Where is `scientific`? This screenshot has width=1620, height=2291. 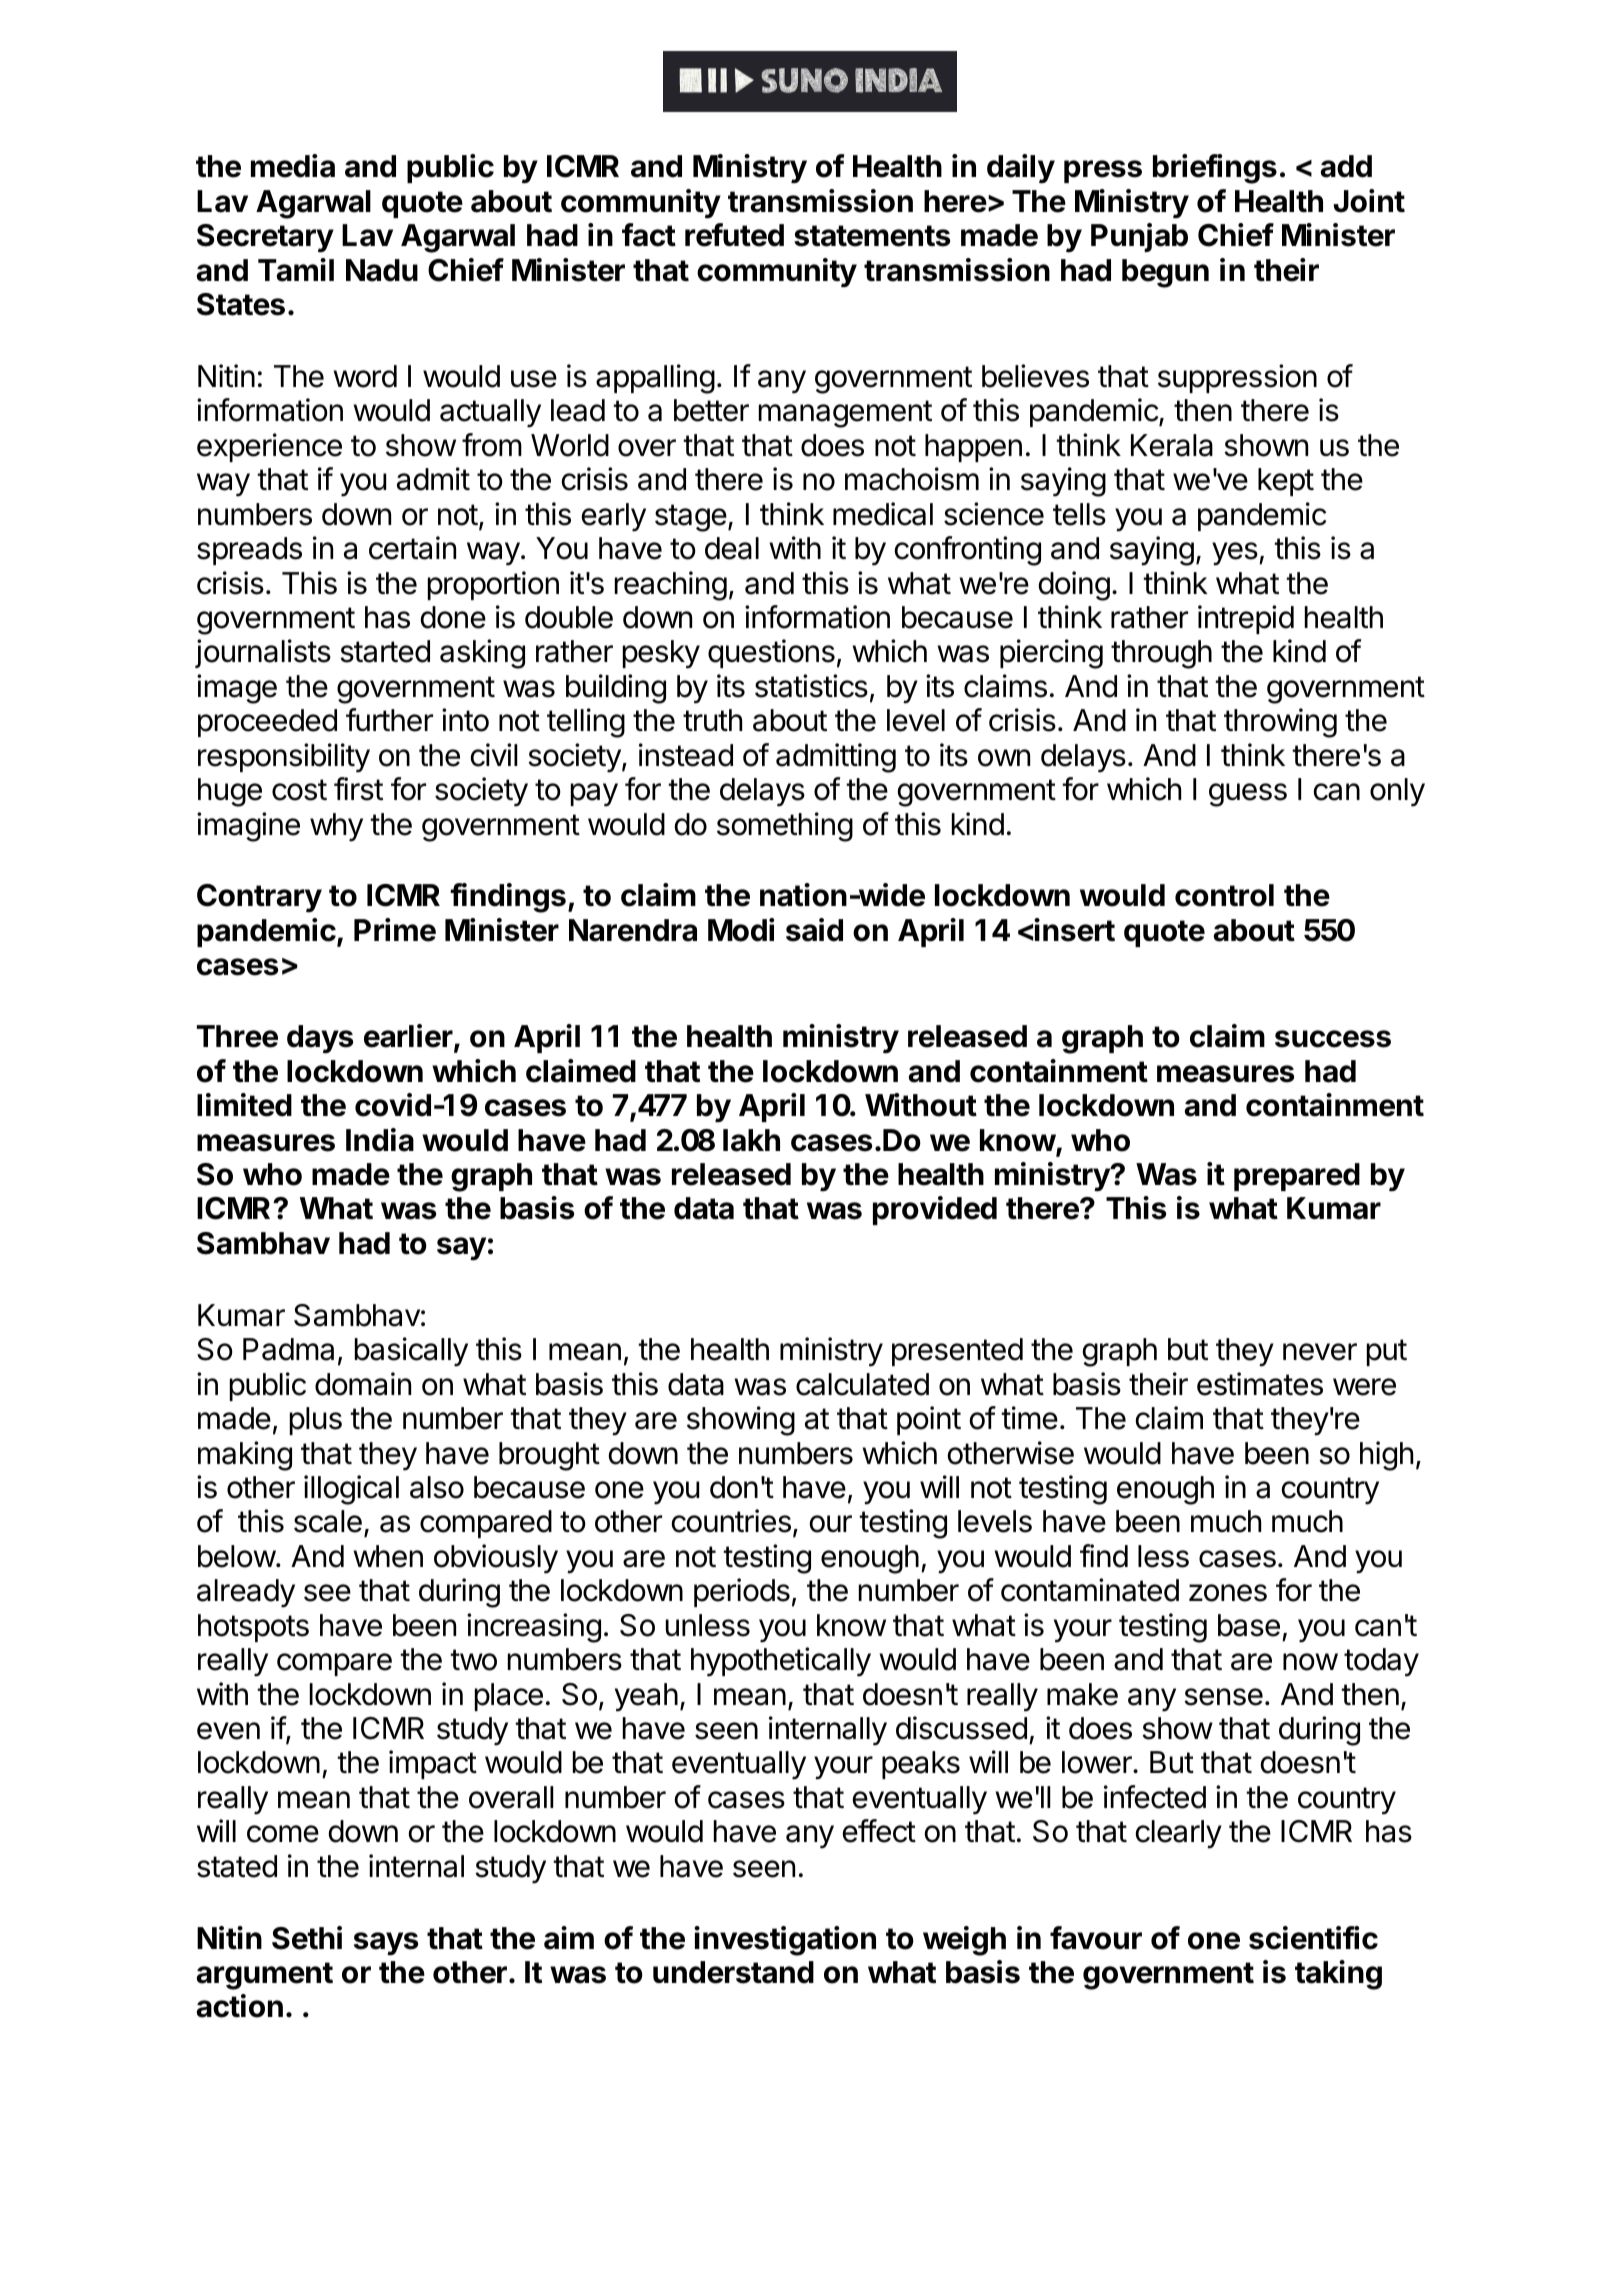
scientific is located at coordinates (1313, 1938).
